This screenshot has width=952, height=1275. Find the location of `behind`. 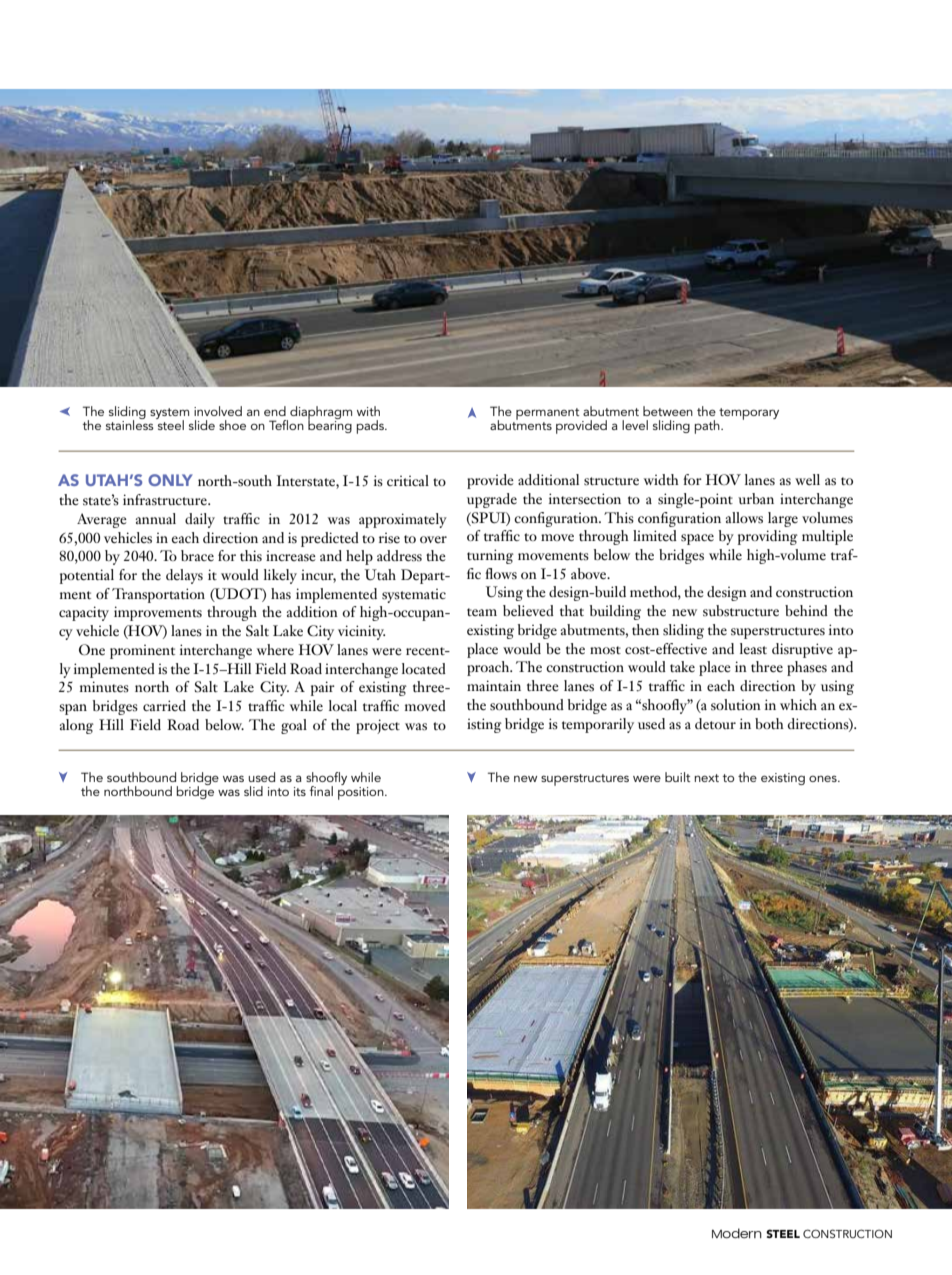

behind is located at coordinates (806, 610).
